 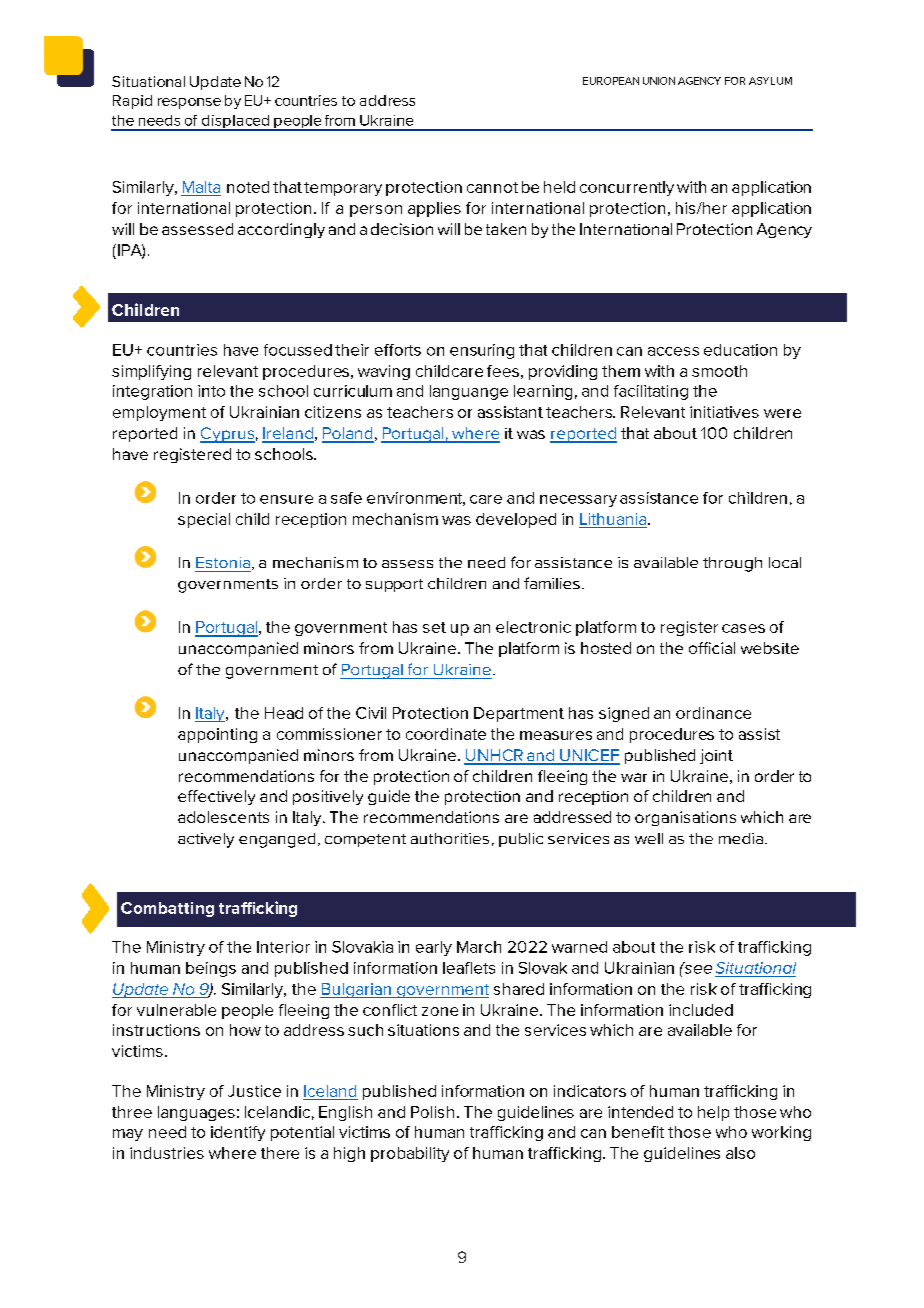 I want to click on media, so click(x=741, y=838).
